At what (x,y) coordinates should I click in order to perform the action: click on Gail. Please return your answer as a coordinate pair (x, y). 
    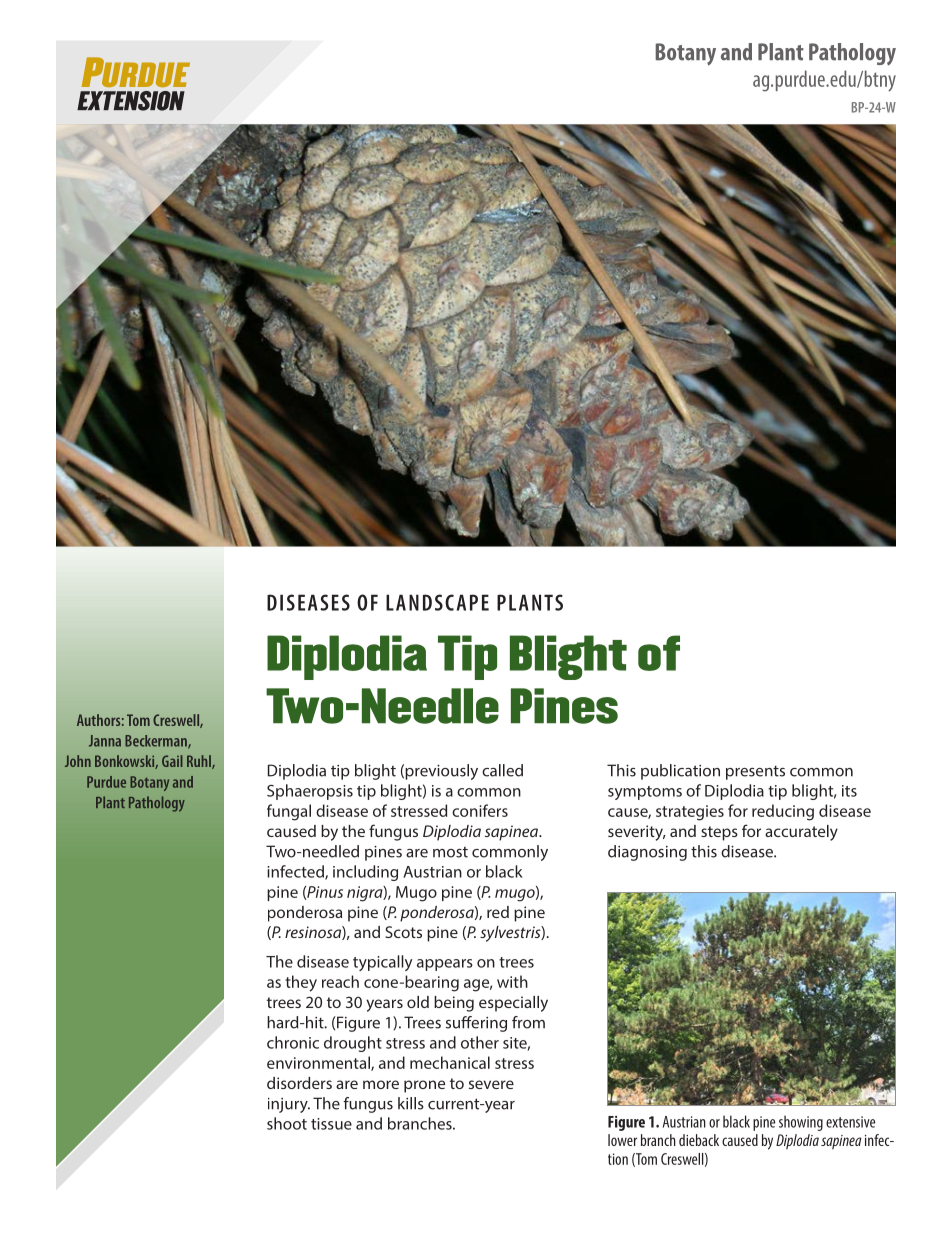
    Looking at the image, I should click on (172, 761).
